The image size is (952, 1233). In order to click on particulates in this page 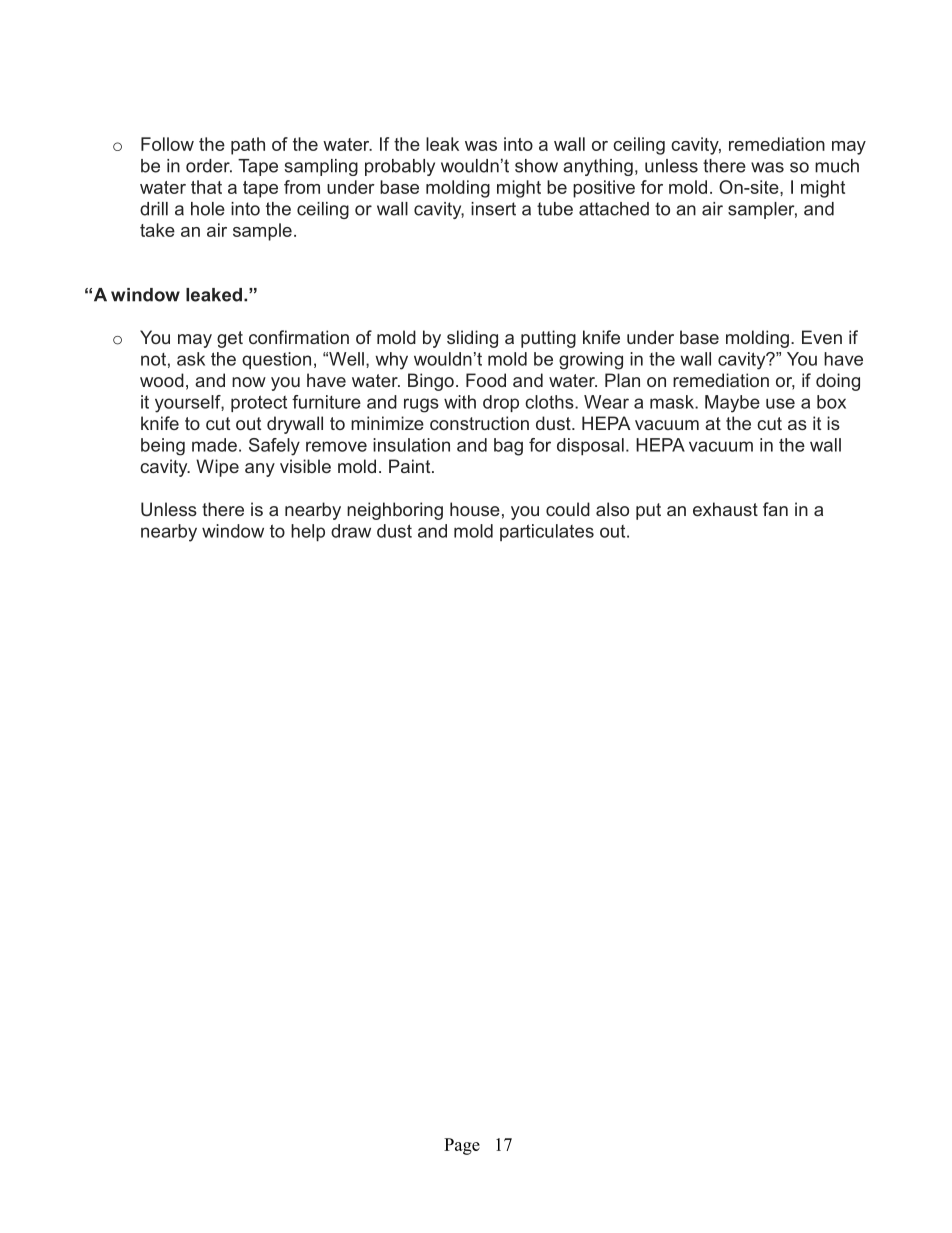, I will do `click(547, 532)`.
